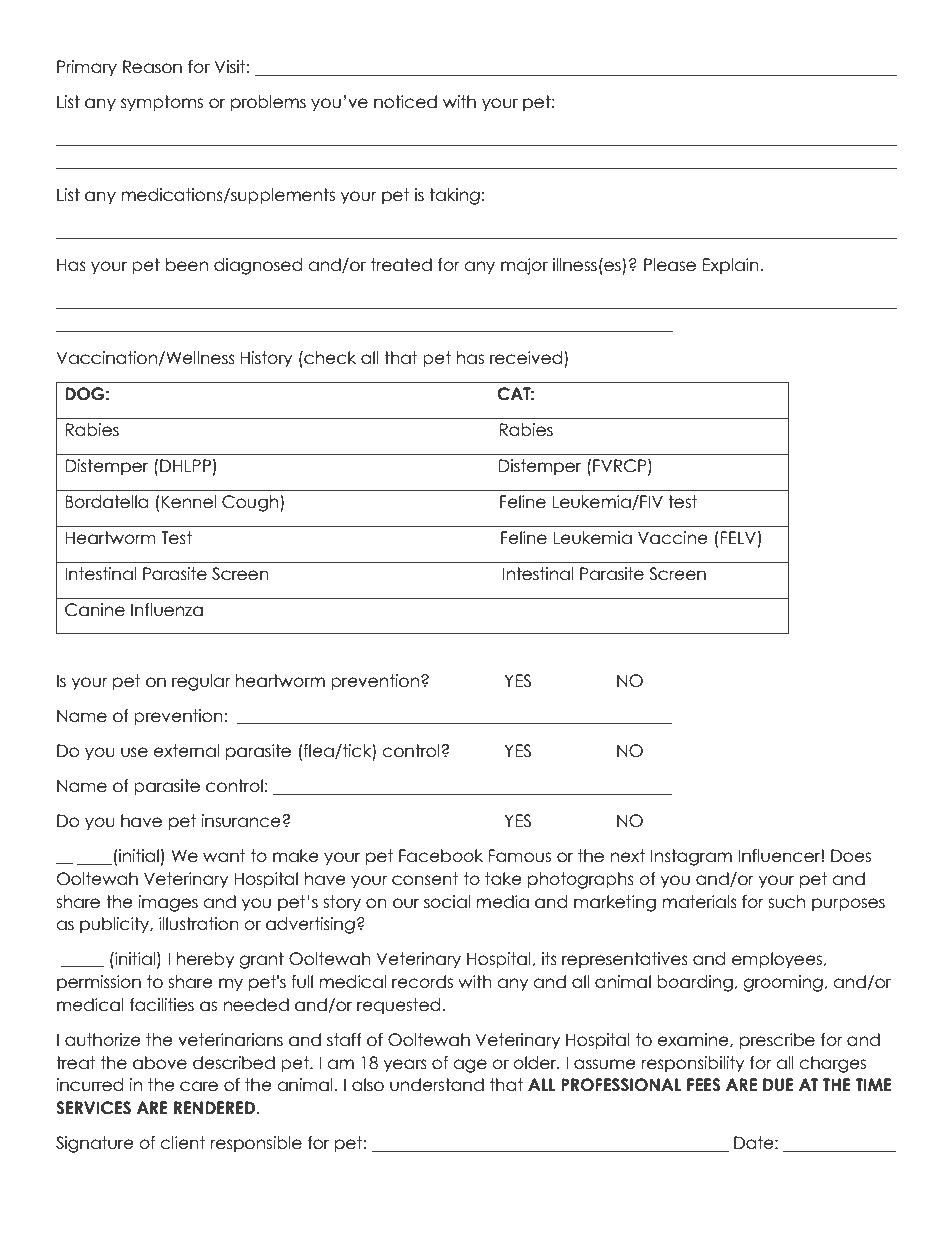 The width and height of the screenshot is (952, 1233). Describe the element at coordinates (527, 359) in the screenshot. I see `received` at that location.
